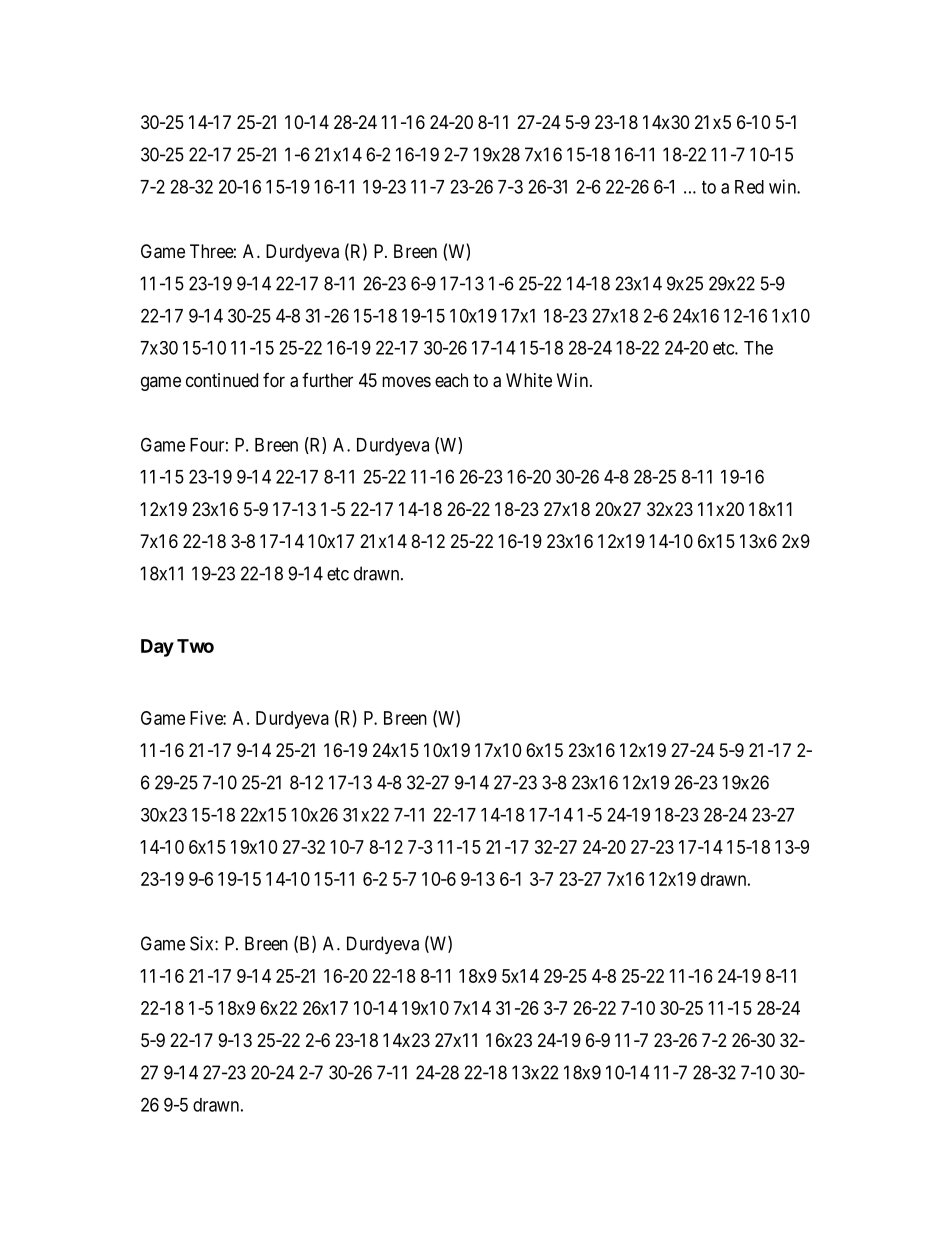 The height and width of the image is (1233, 952). I want to click on White, so click(529, 380).
